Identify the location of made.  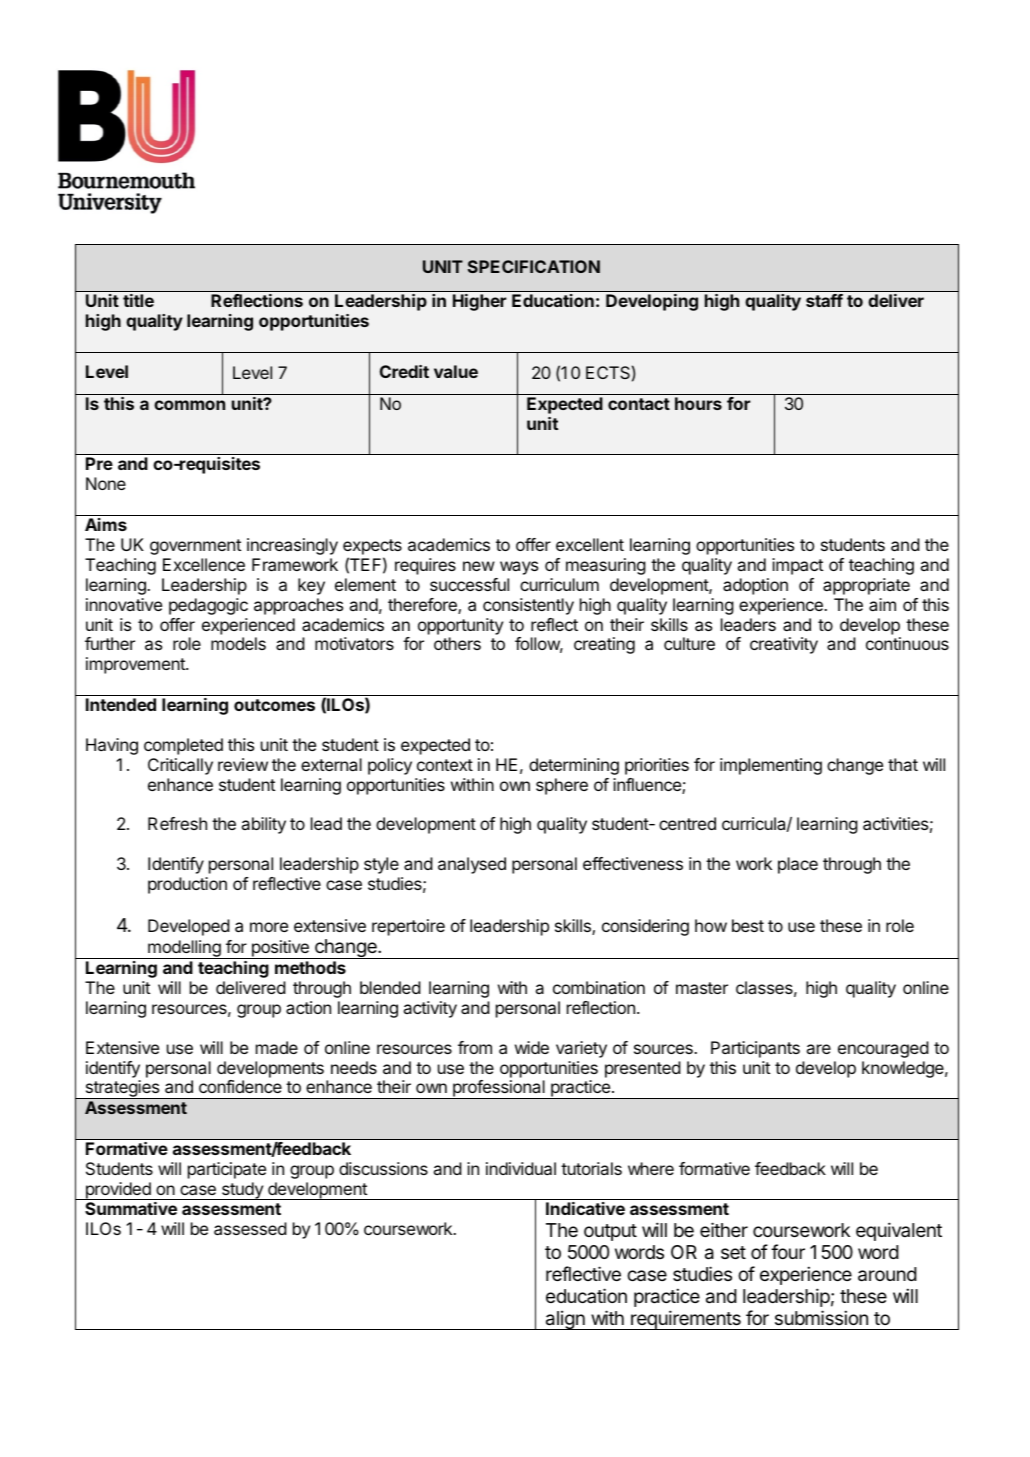
(277, 1047).
